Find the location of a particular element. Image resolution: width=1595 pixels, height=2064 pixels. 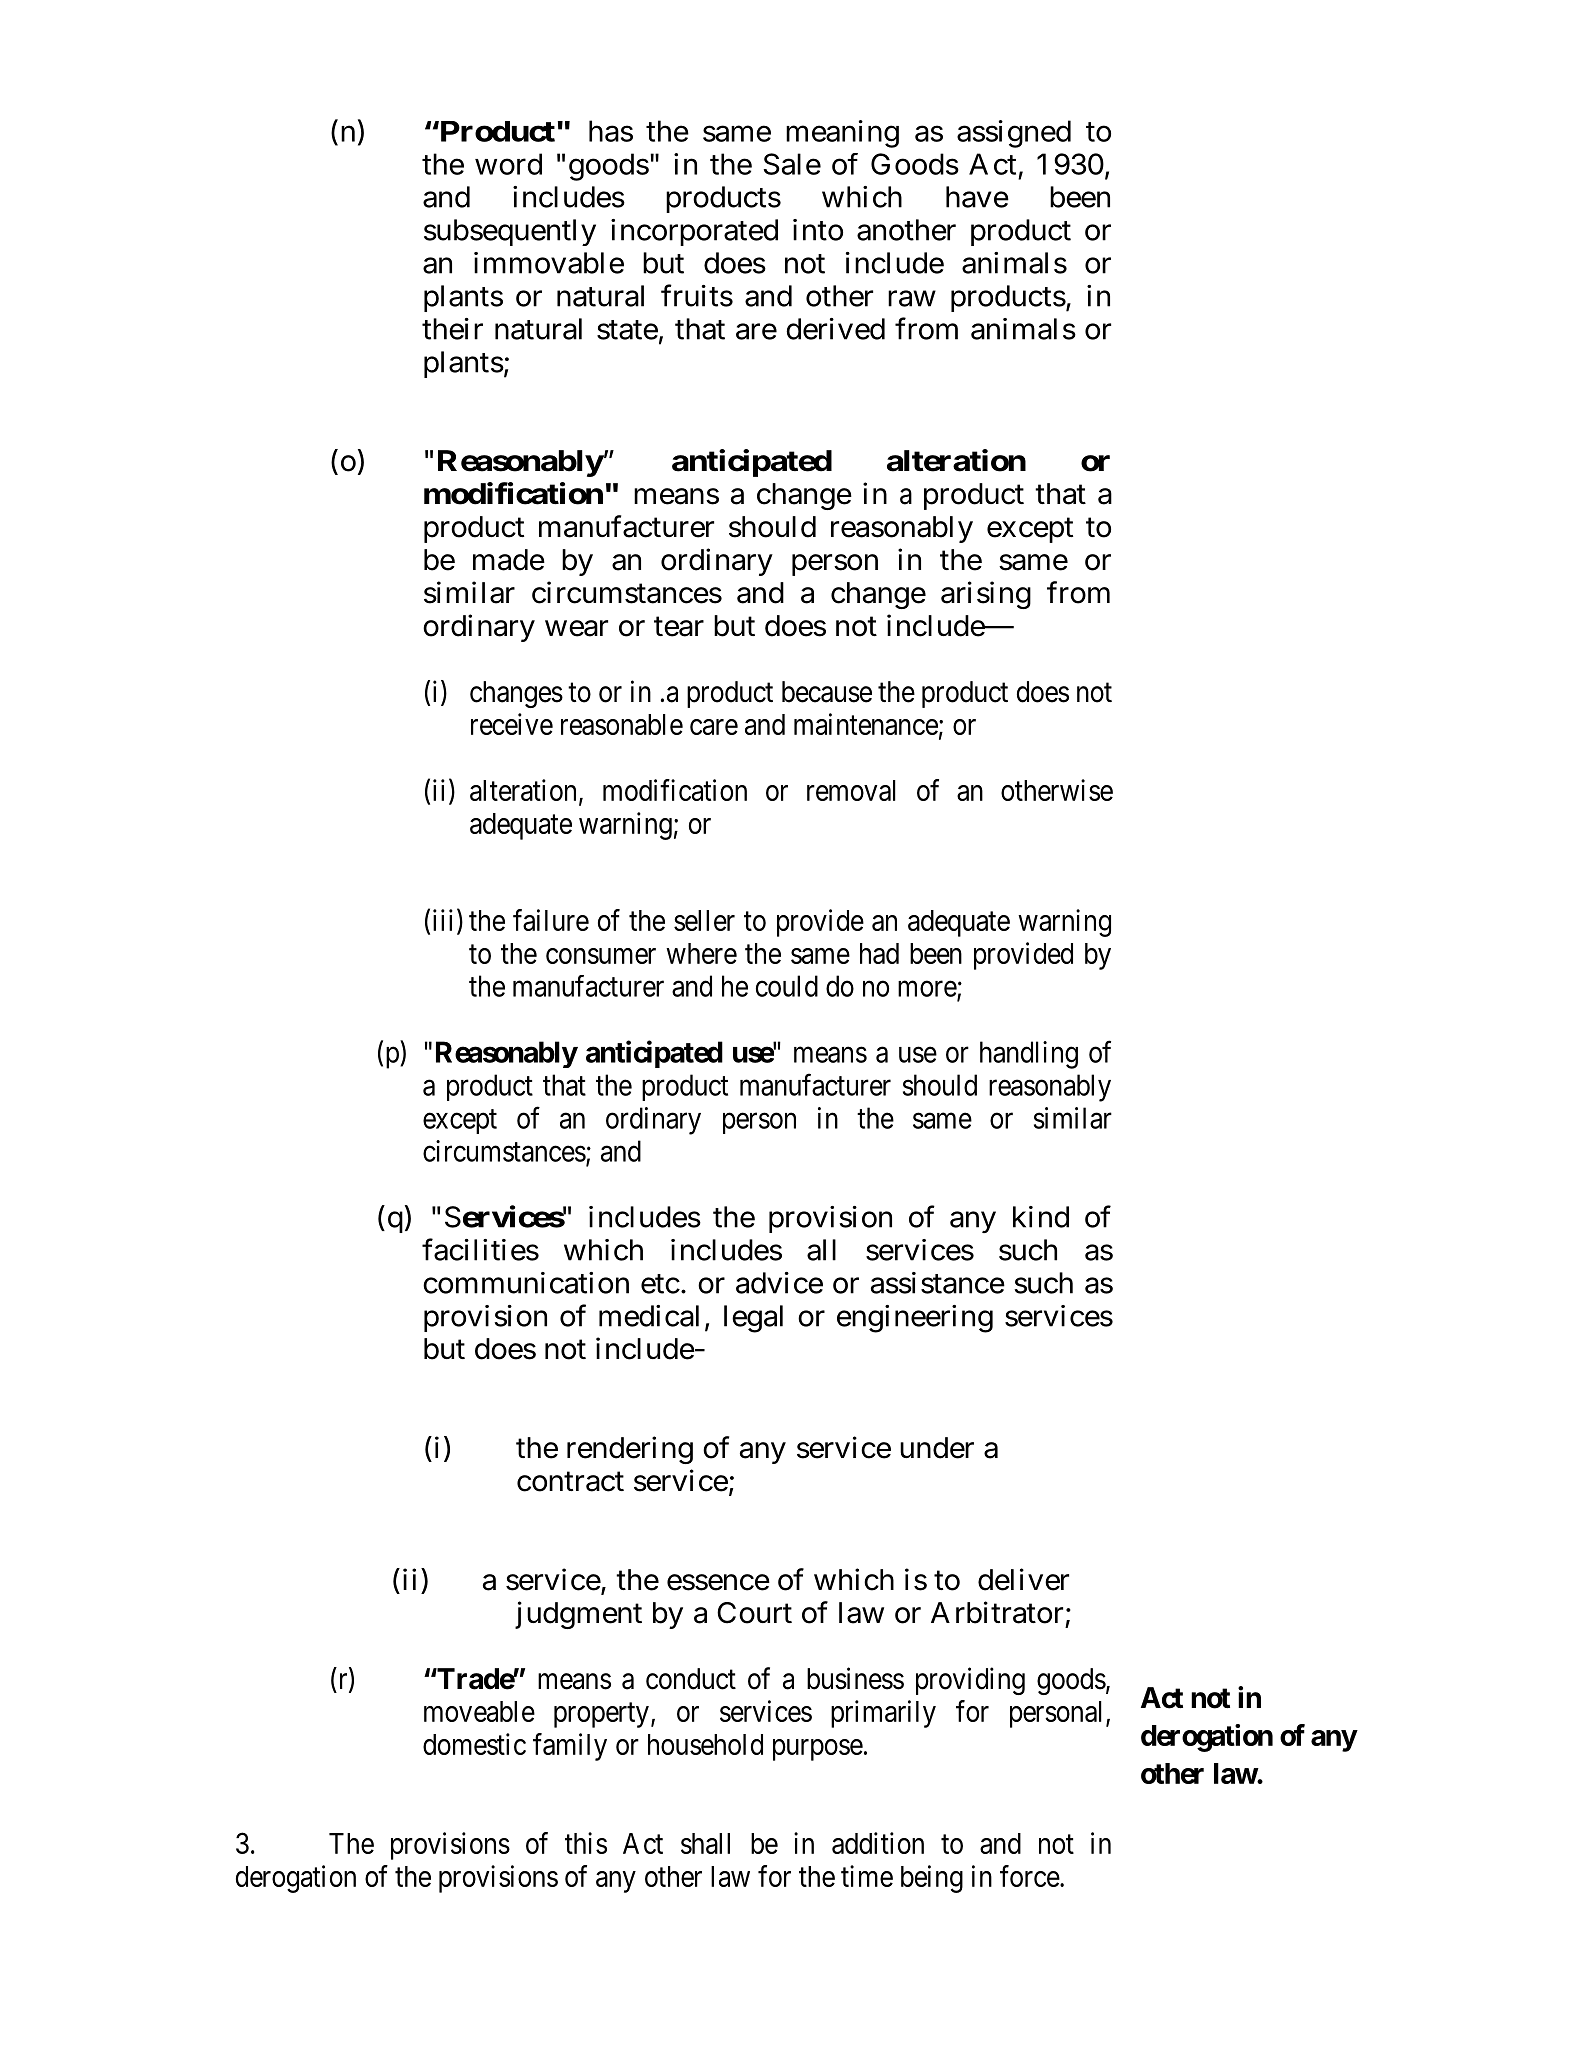

arising is located at coordinates (986, 595).
